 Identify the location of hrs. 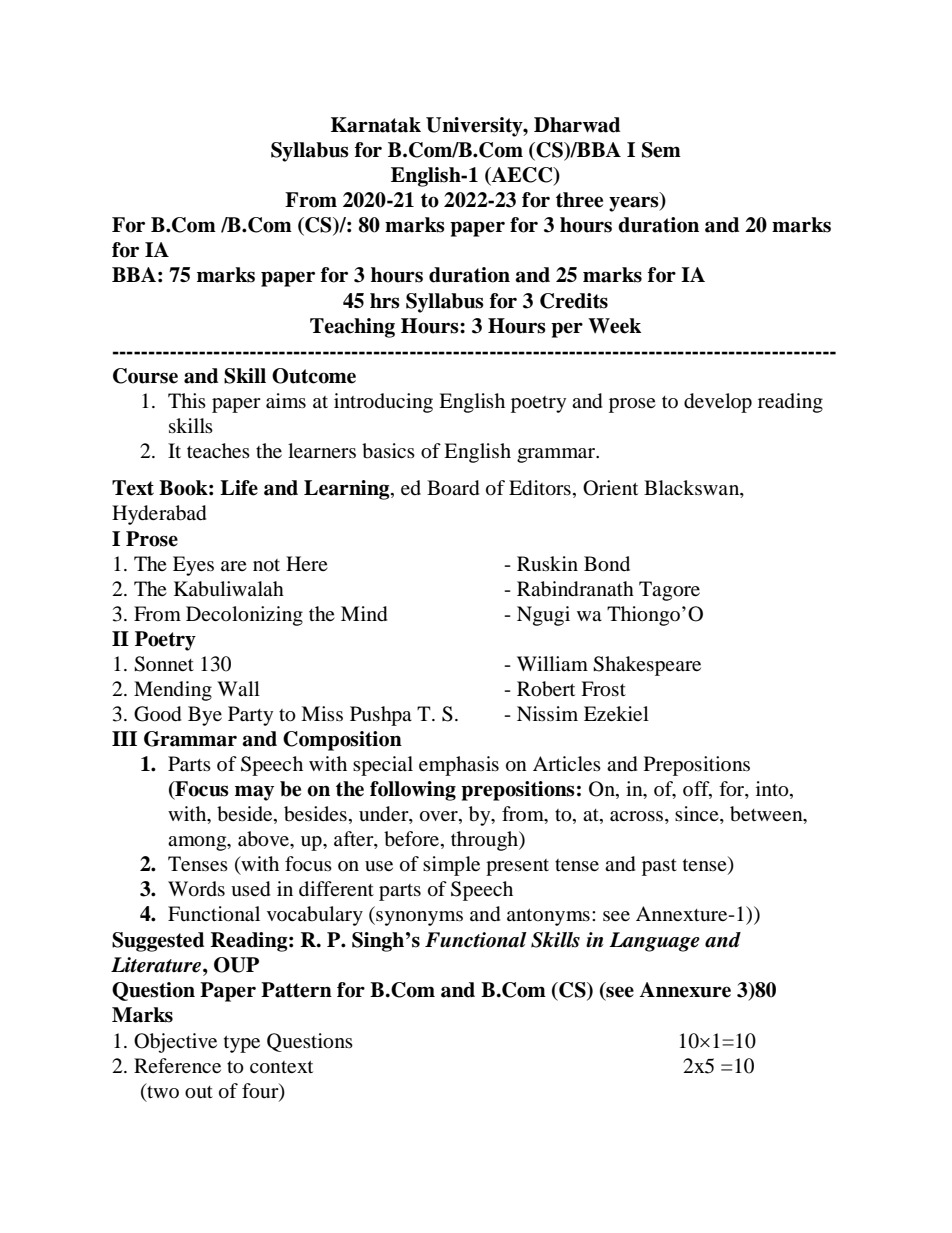
(385, 301).
